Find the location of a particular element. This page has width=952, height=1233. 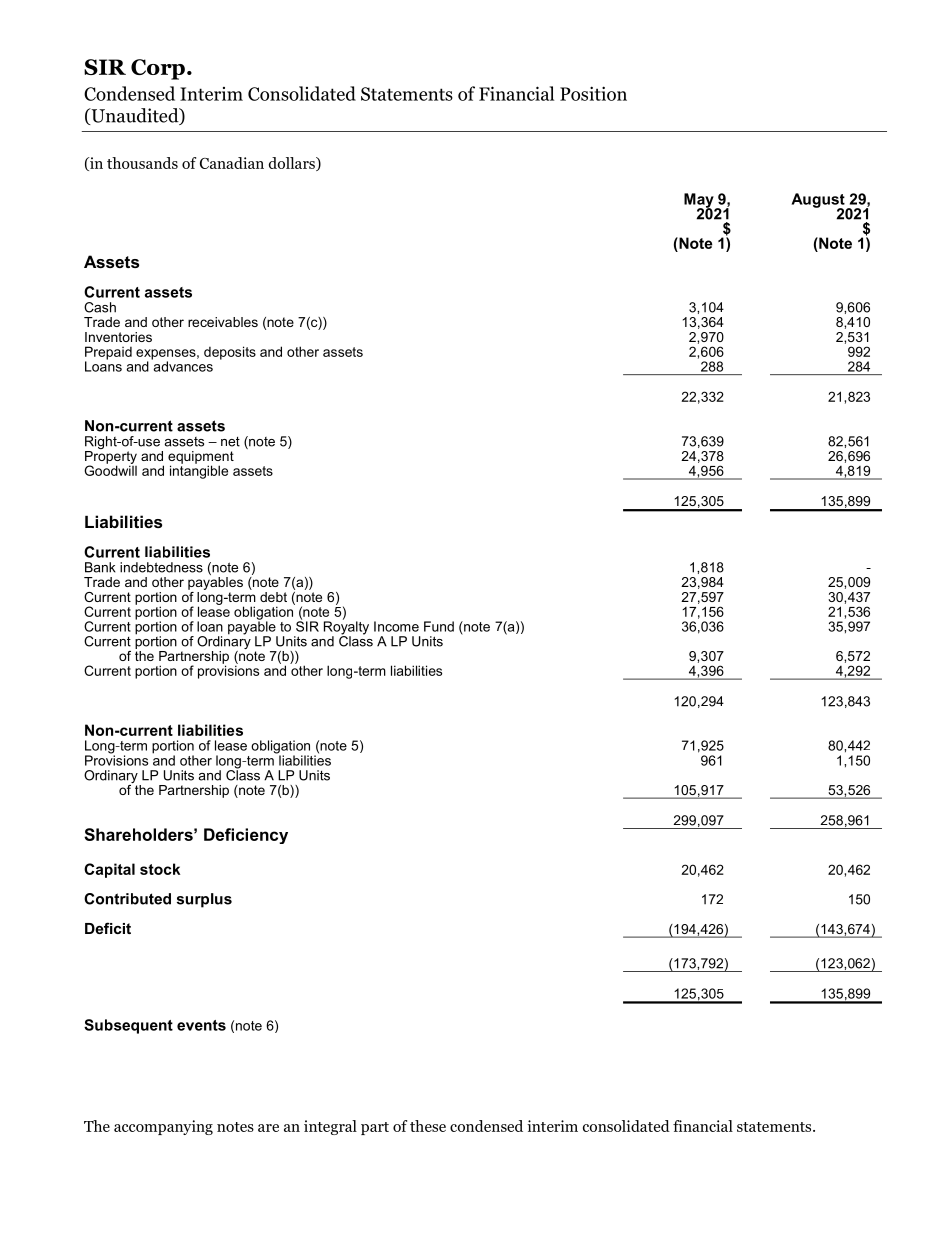

May is located at coordinates (700, 201).
